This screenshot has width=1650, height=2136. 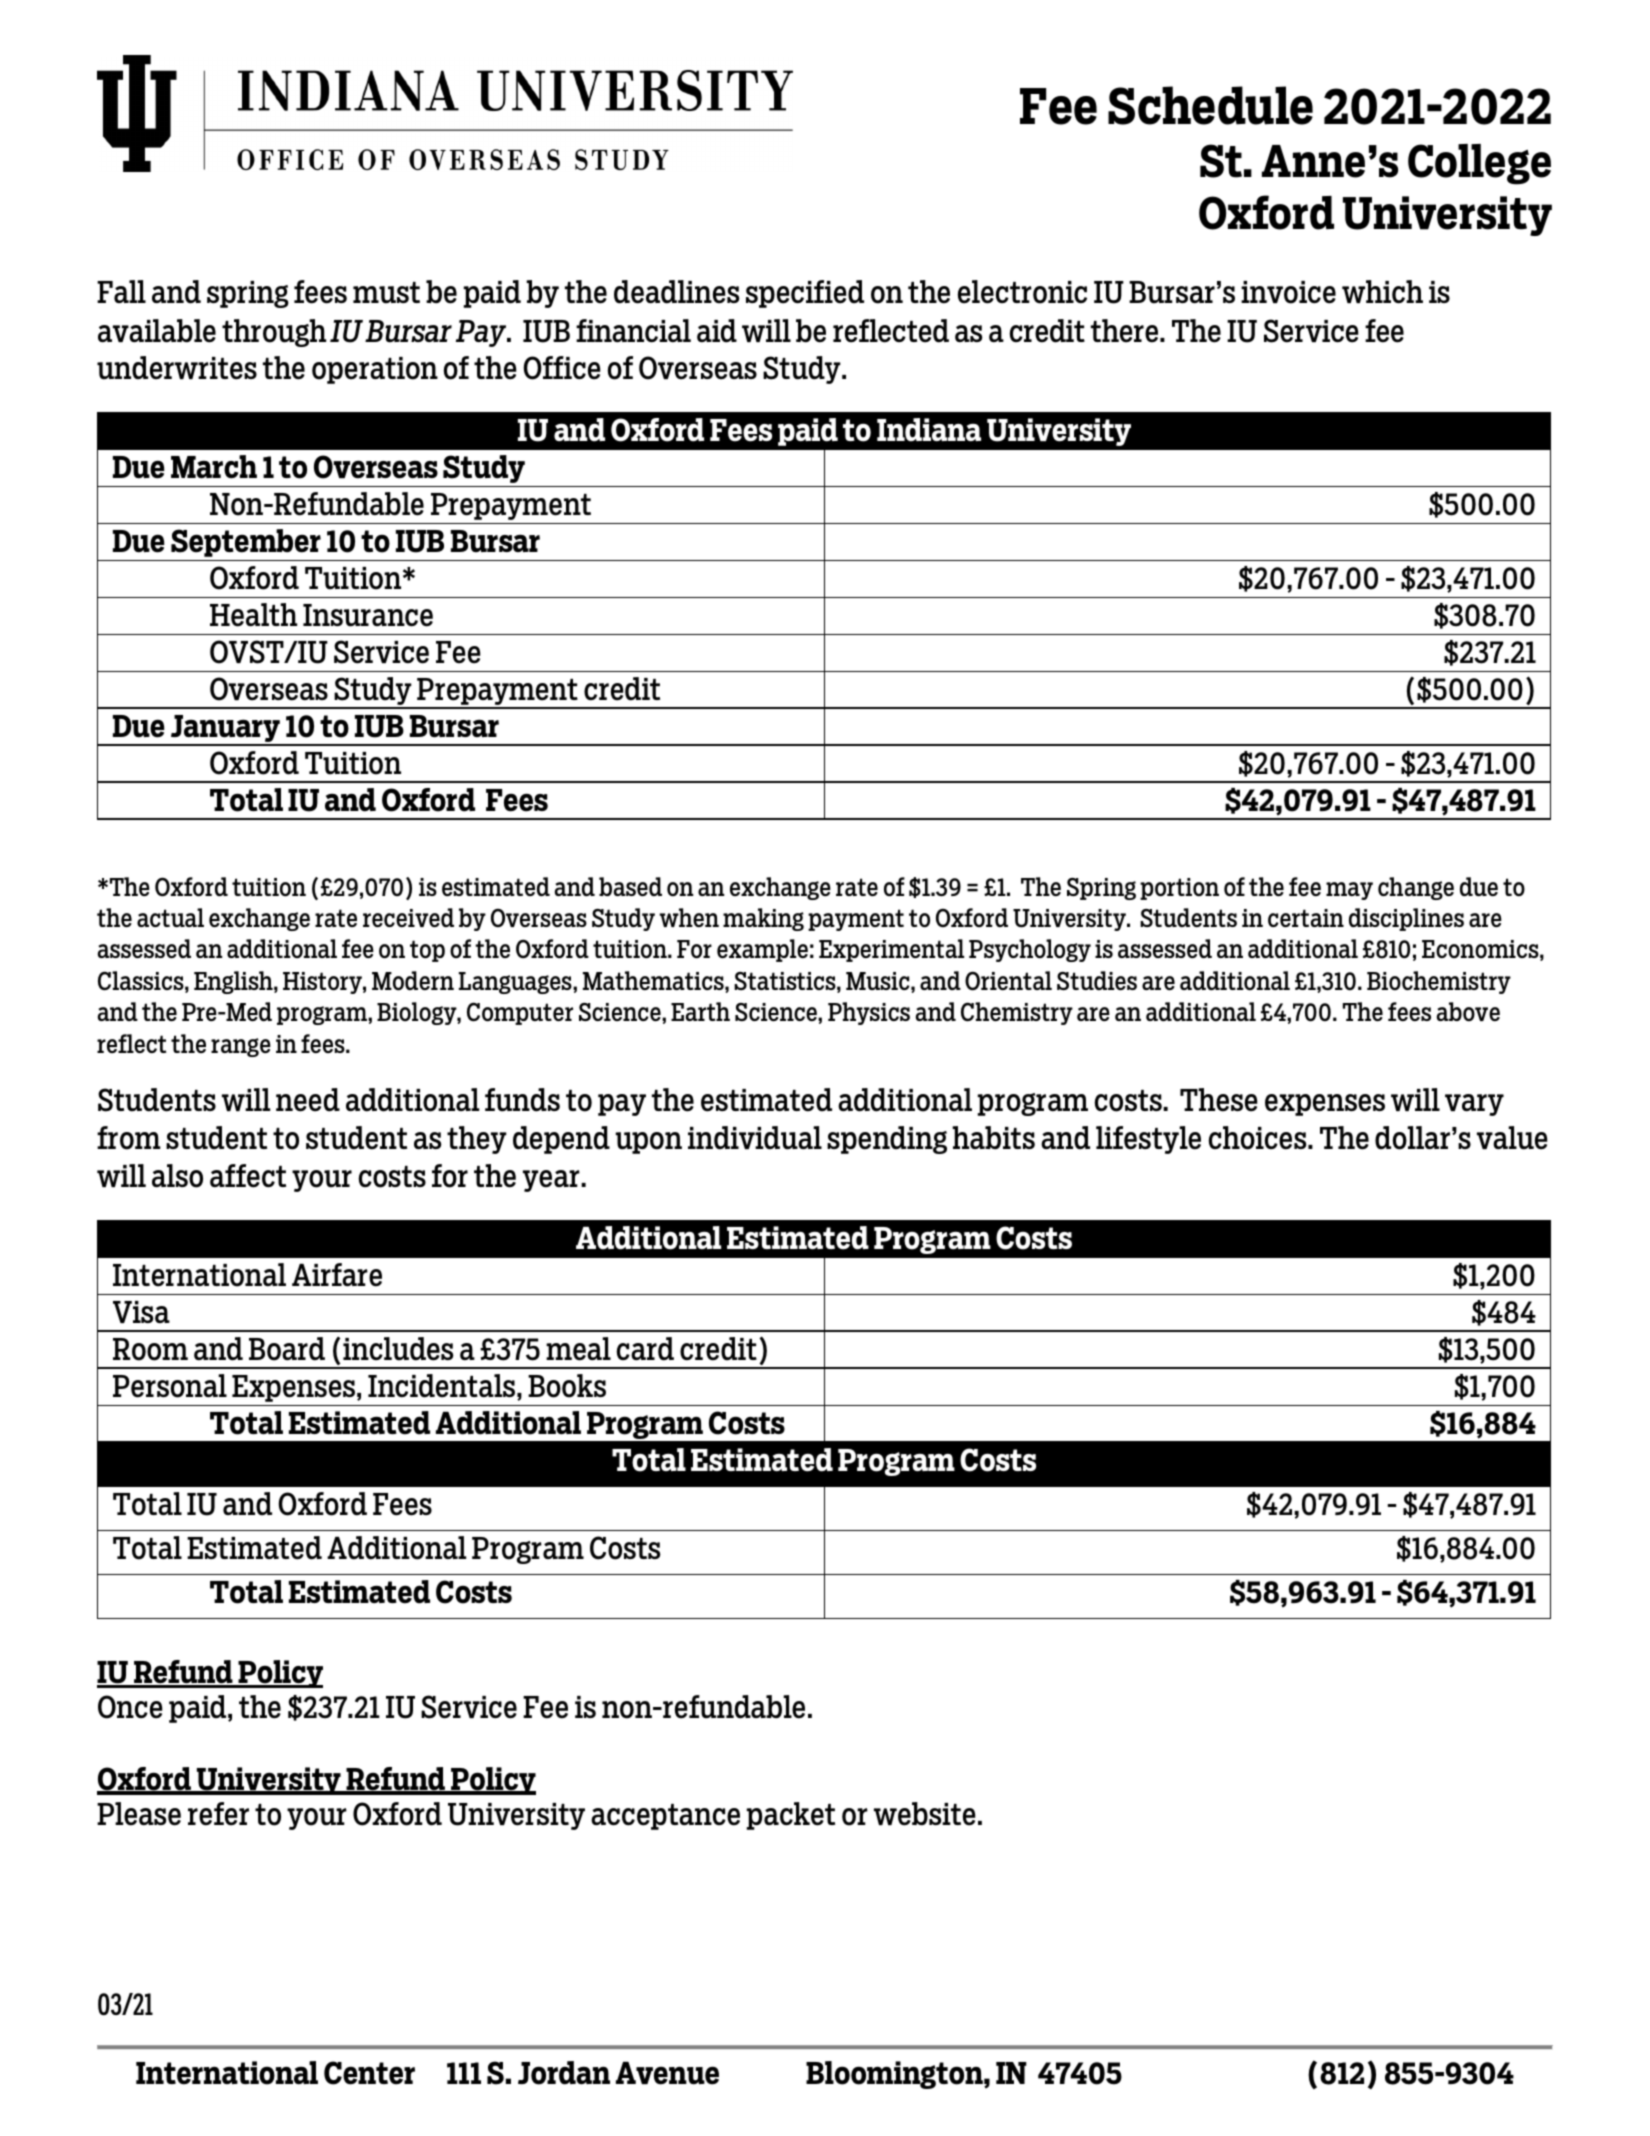 I want to click on choices, so click(x=1259, y=1138).
